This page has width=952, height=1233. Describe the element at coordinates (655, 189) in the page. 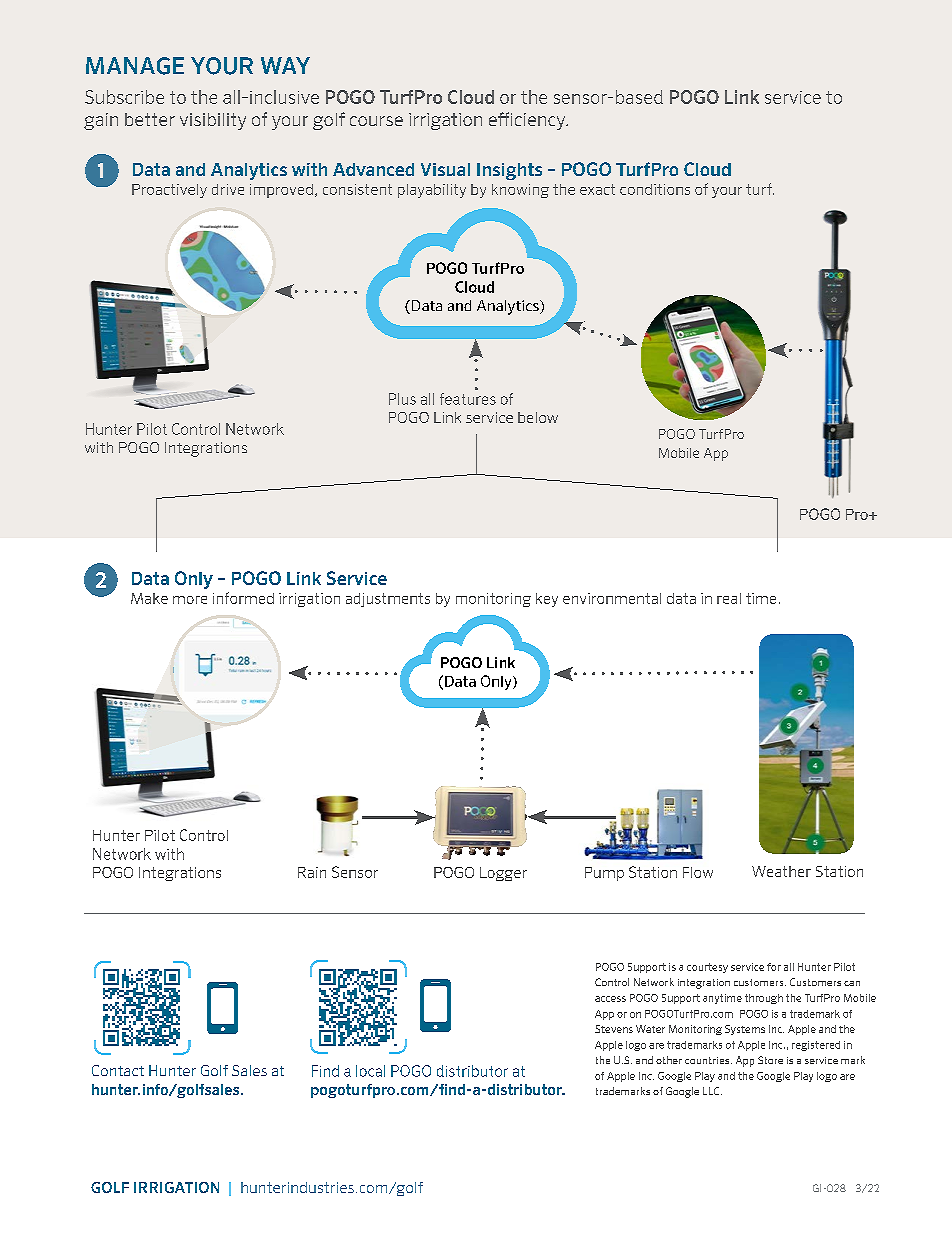

I see `conditions` at that location.
